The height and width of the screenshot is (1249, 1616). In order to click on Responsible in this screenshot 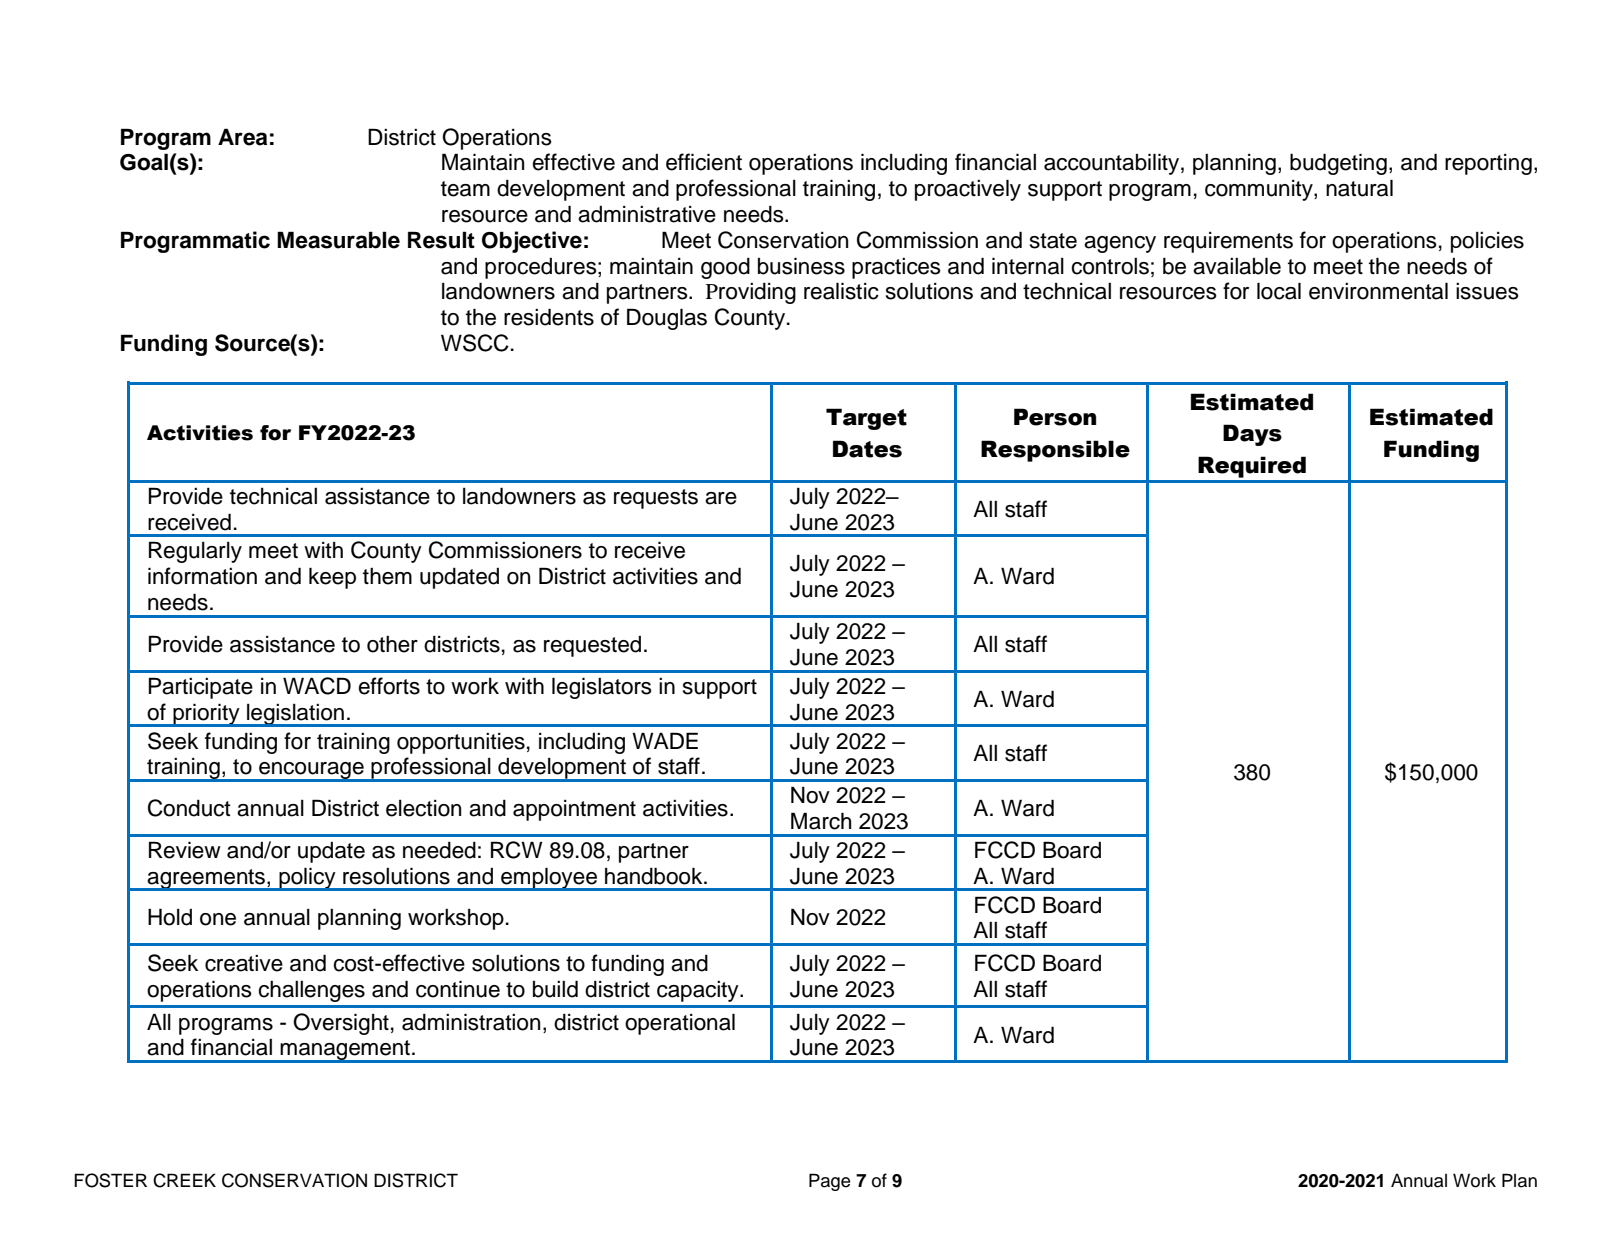, I will do `click(1055, 451)`.
